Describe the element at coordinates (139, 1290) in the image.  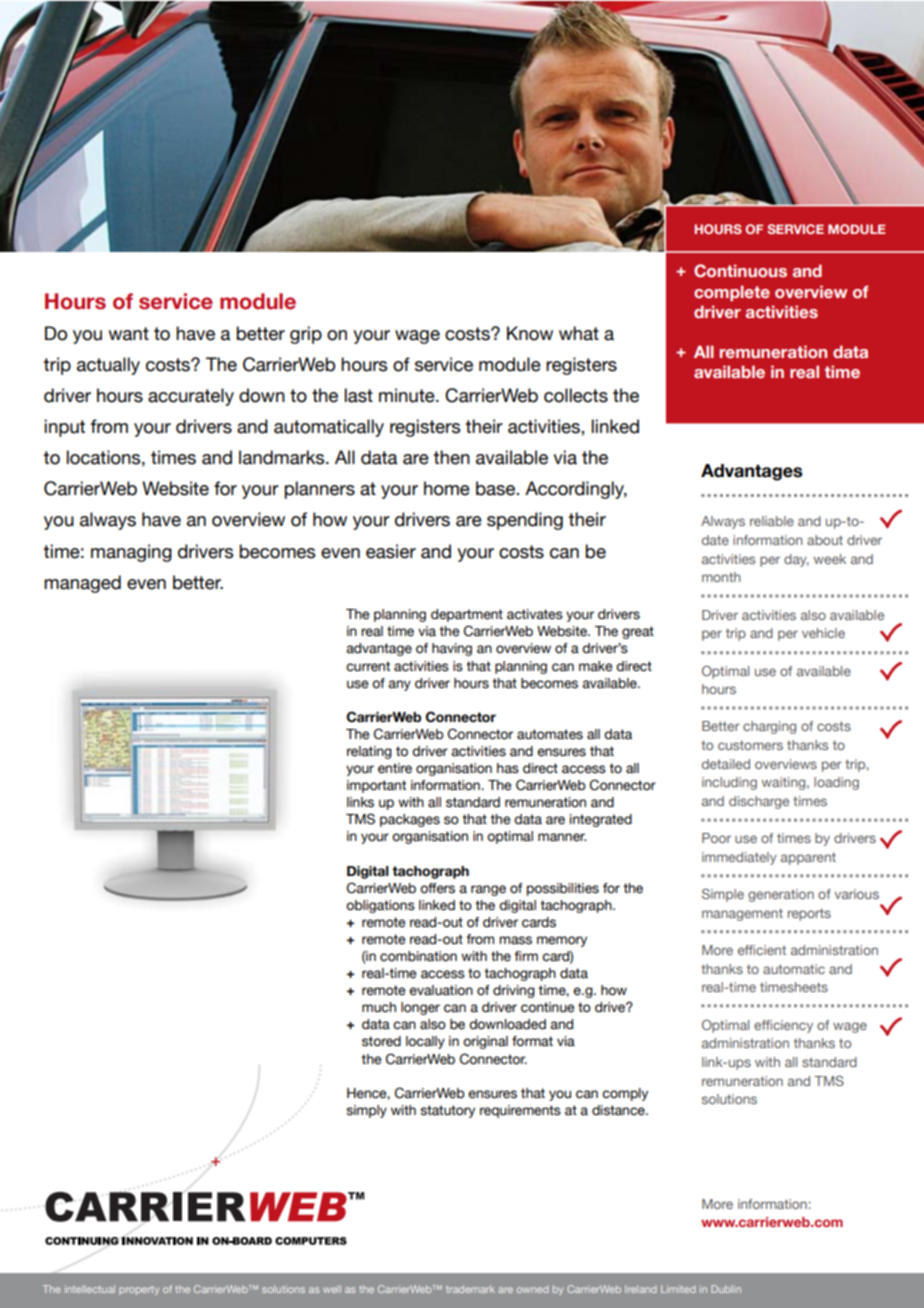
I see `property` at that location.
